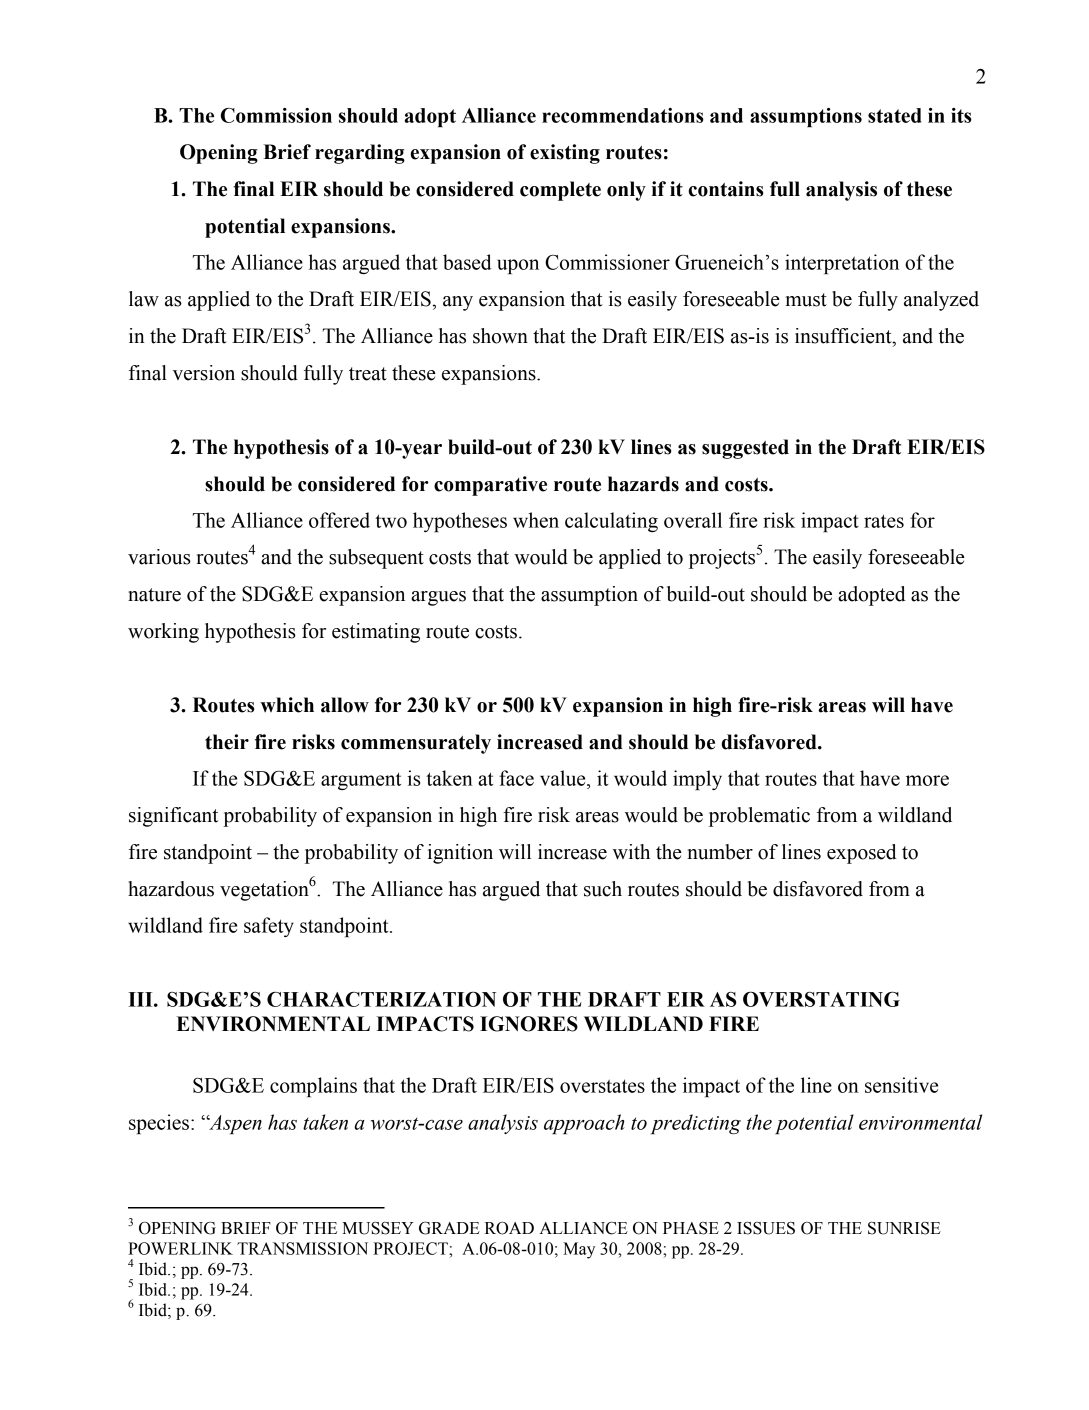  What do you see at coordinates (360, 154) in the image?
I see `regarding` at bounding box center [360, 154].
